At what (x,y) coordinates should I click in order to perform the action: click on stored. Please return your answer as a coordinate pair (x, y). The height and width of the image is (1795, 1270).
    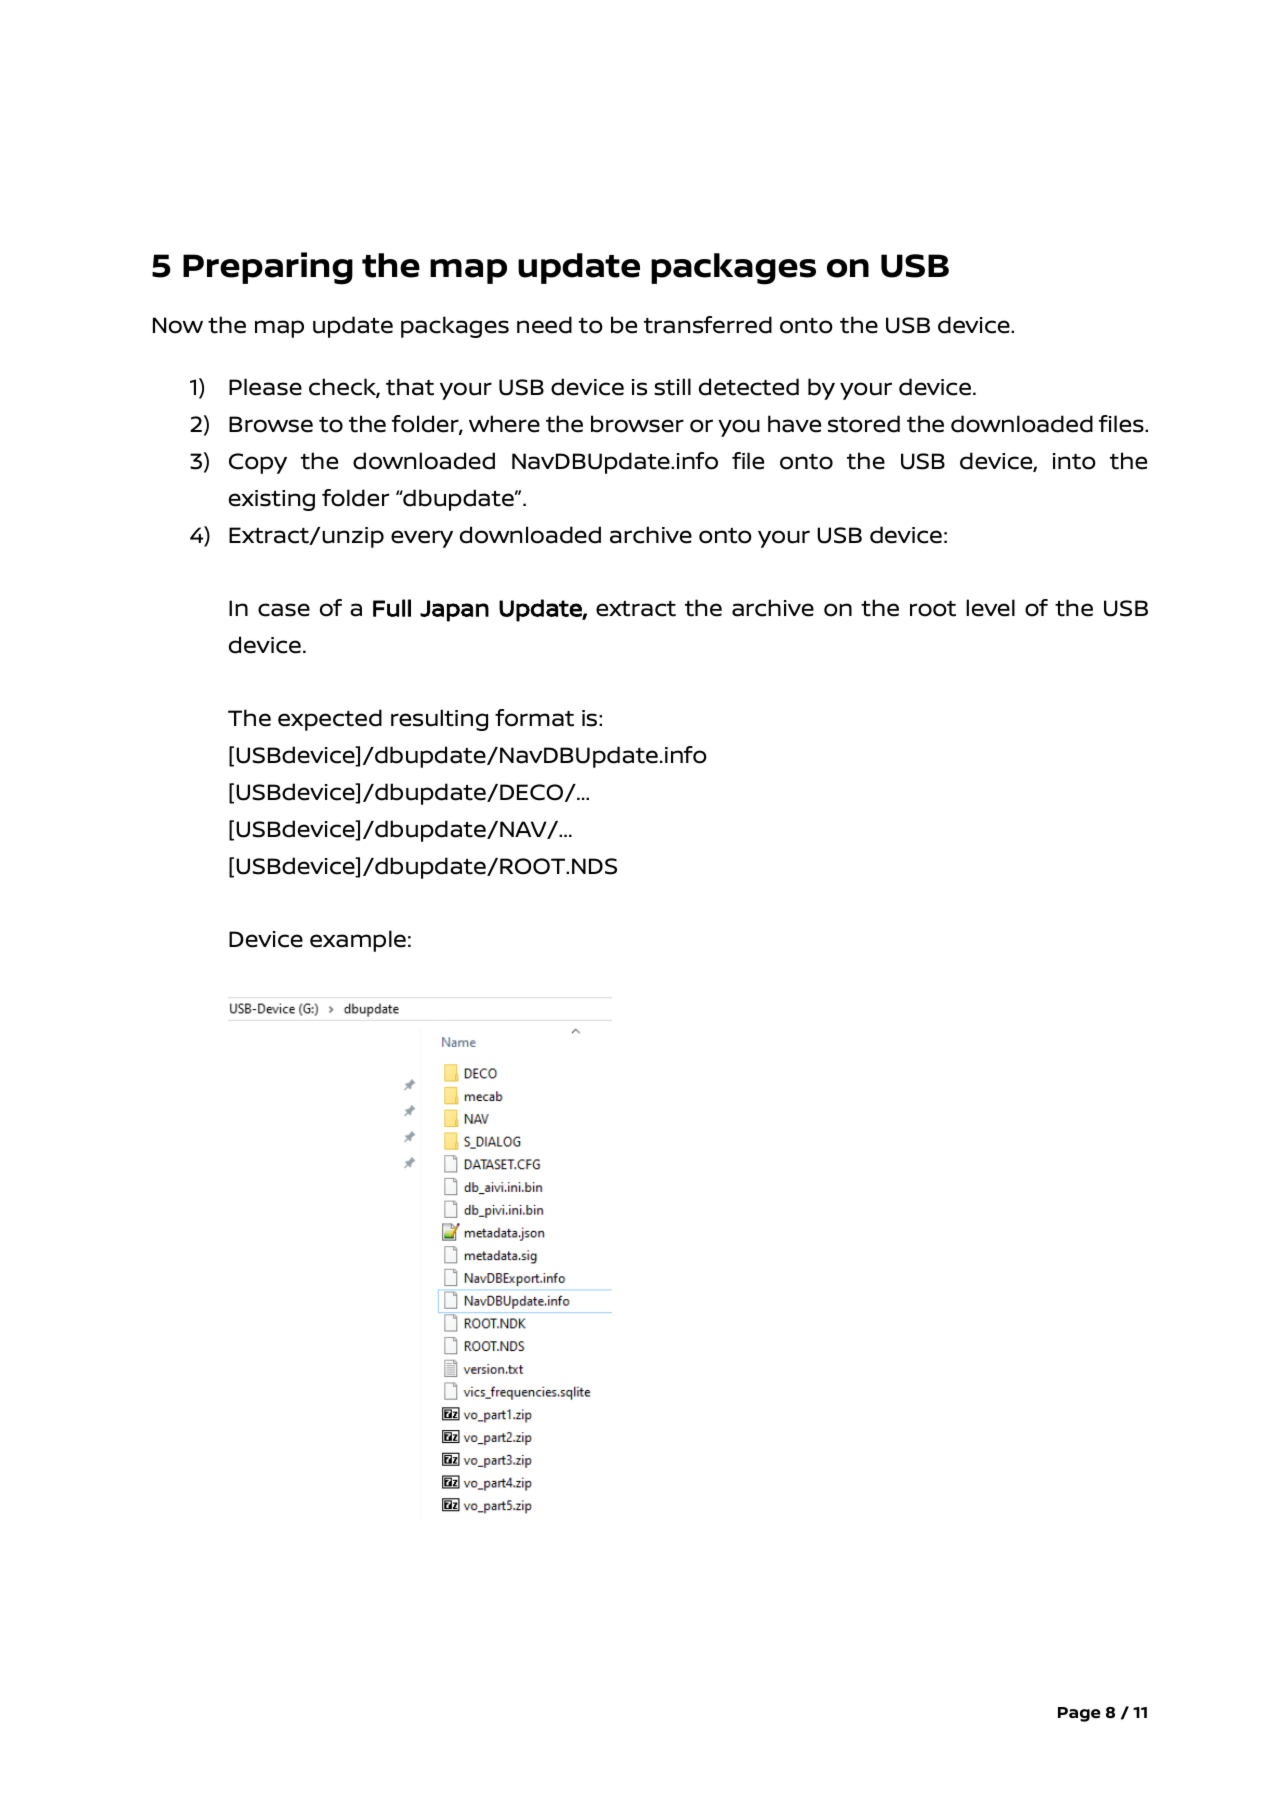
    Looking at the image, I should click on (864, 424).
